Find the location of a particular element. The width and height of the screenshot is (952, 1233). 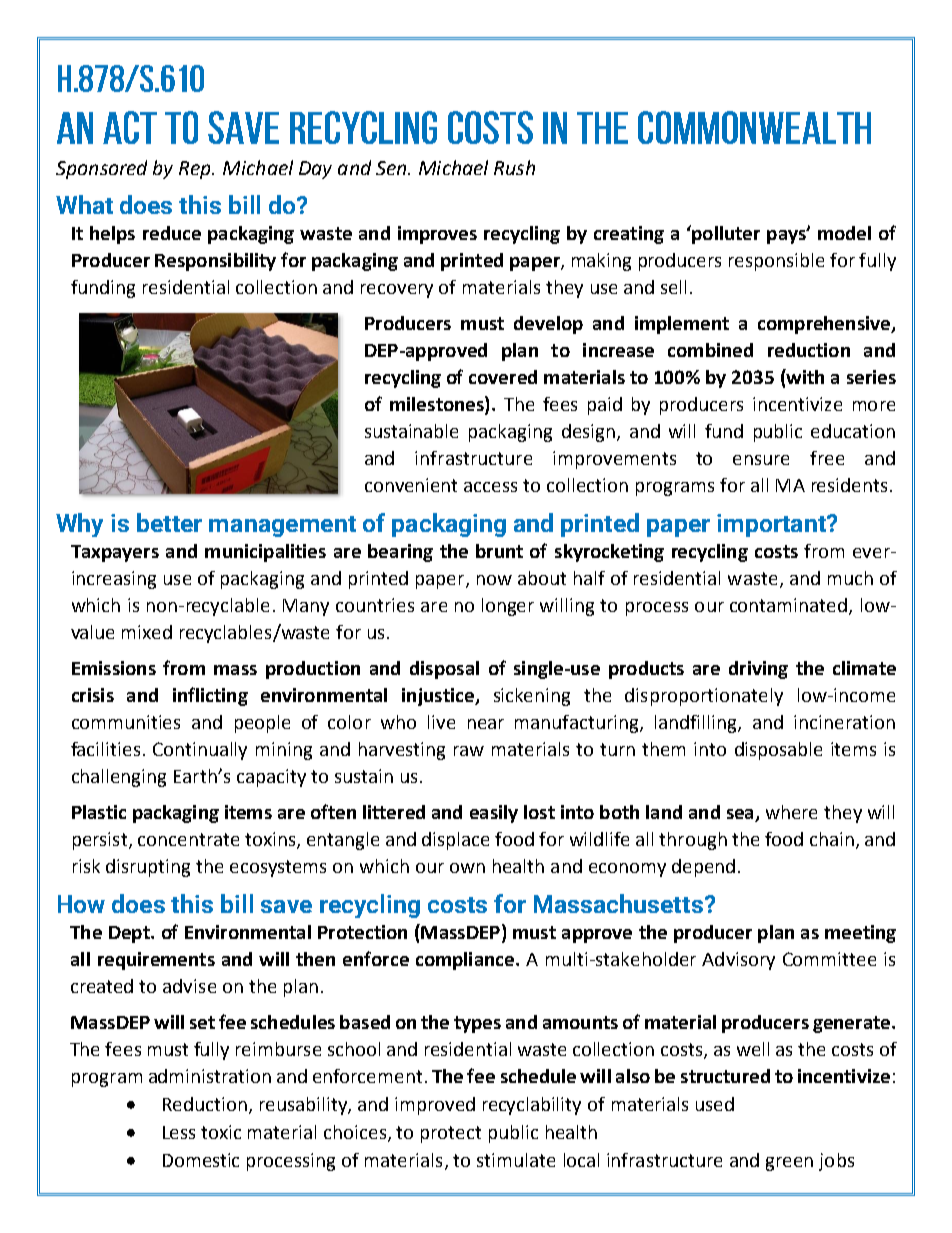

own is located at coordinates (467, 868).
